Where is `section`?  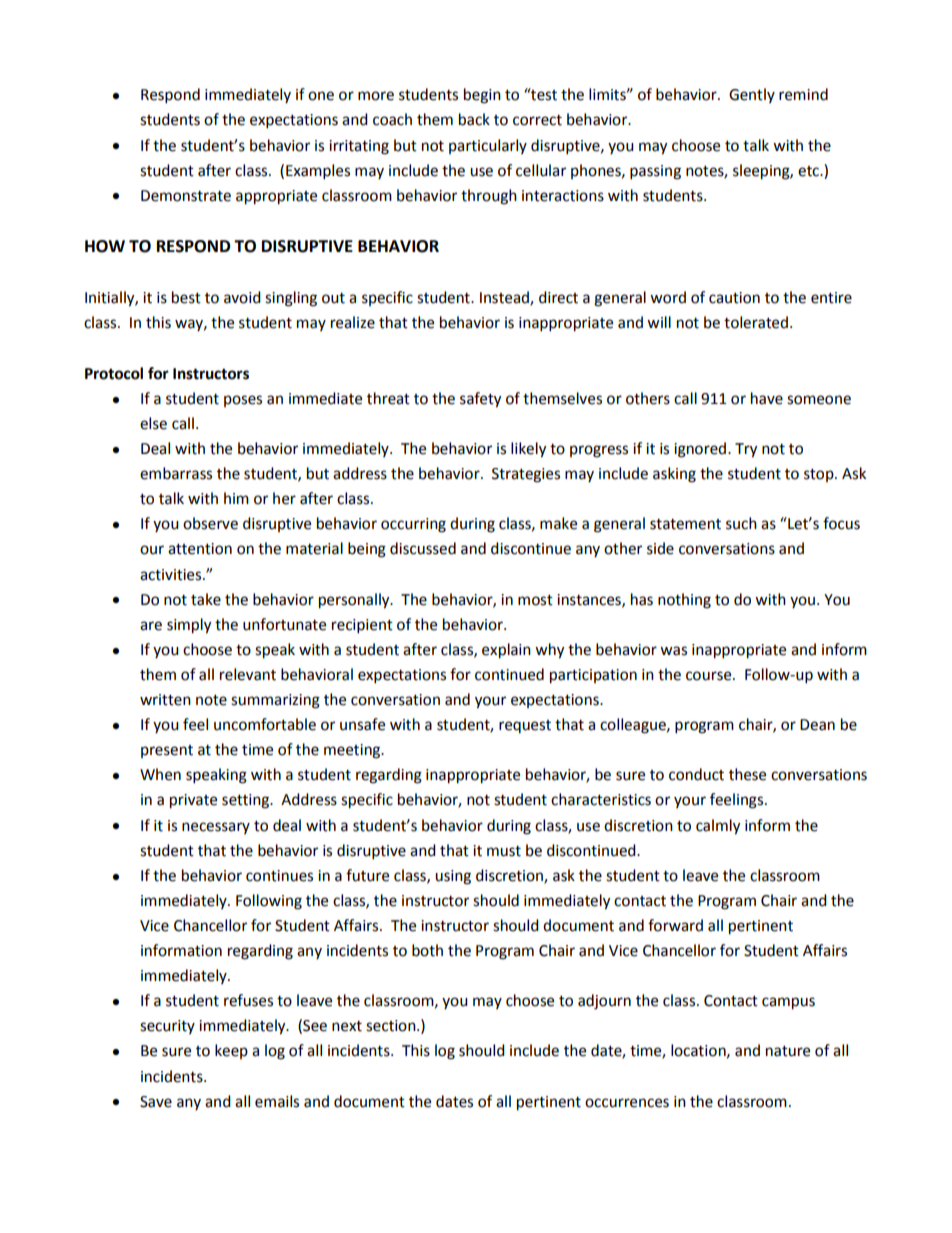
section is located at coordinates (392, 1026).
